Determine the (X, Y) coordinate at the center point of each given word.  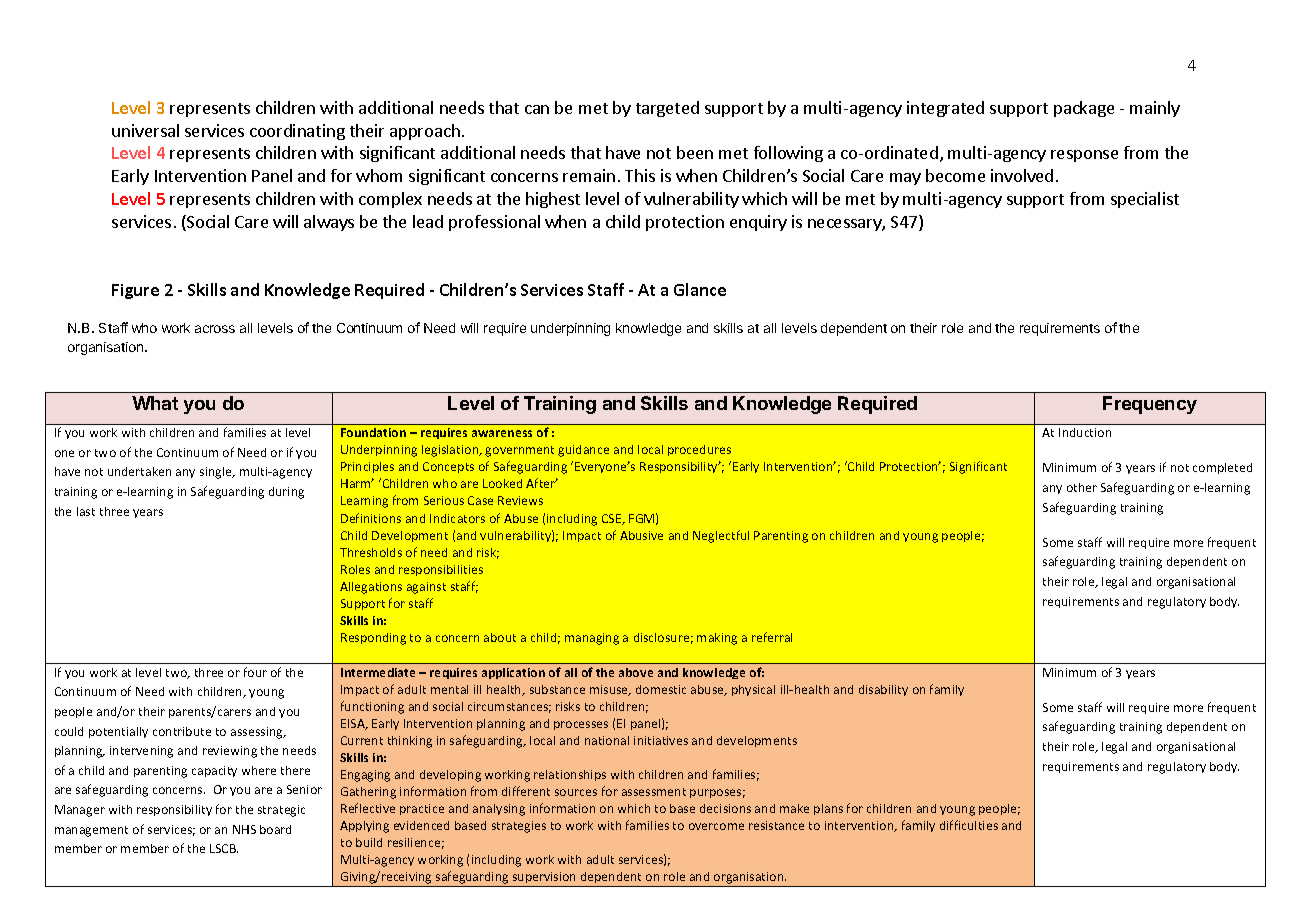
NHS (244, 829)
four (255, 672)
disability (883, 690)
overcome (716, 826)
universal (145, 130)
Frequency (1150, 405)
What (155, 403)
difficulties (969, 825)
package (1084, 109)
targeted (667, 109)
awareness (502, 433)
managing (592, 639)
